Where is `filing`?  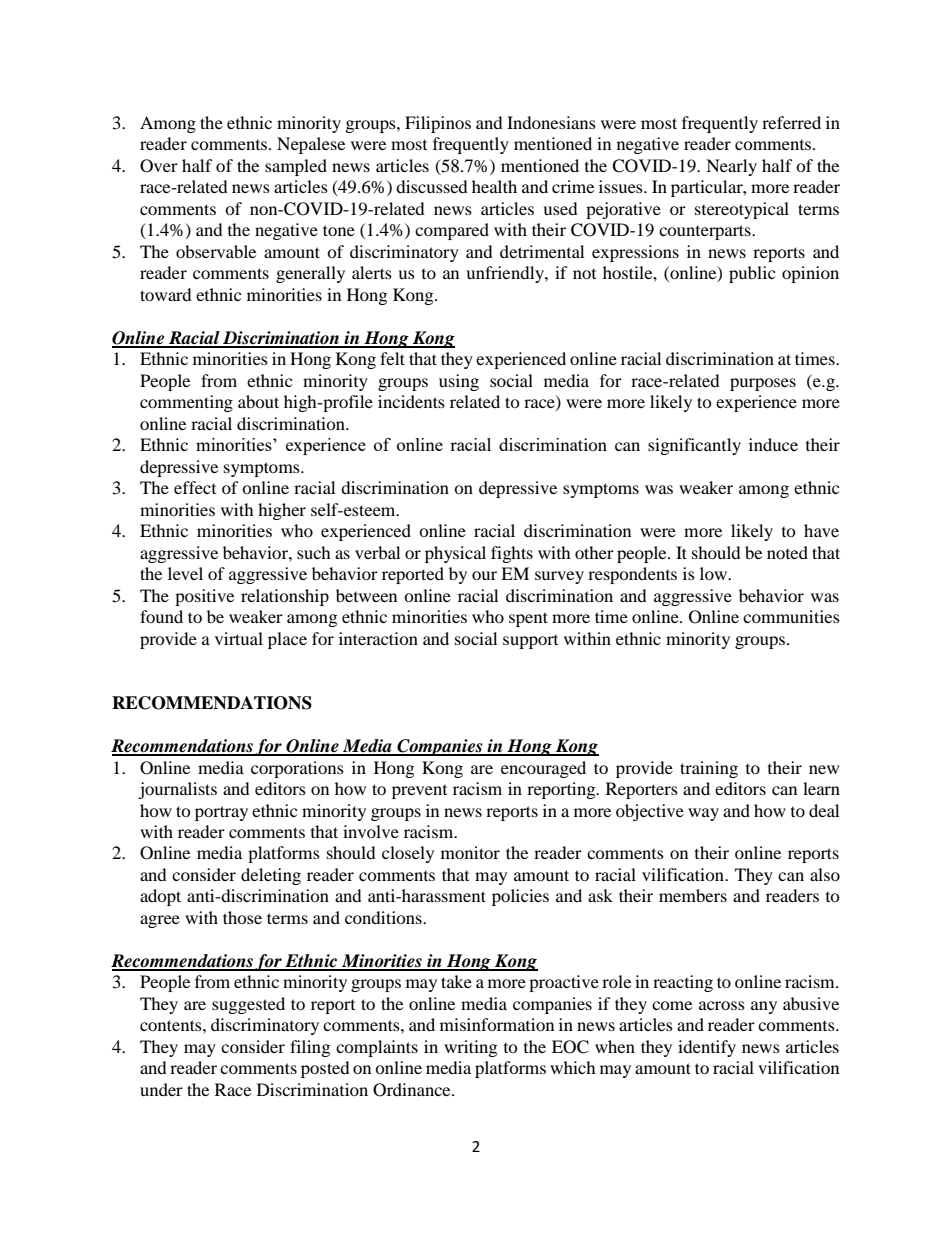 filing is located at coordinates (310, 1048).
